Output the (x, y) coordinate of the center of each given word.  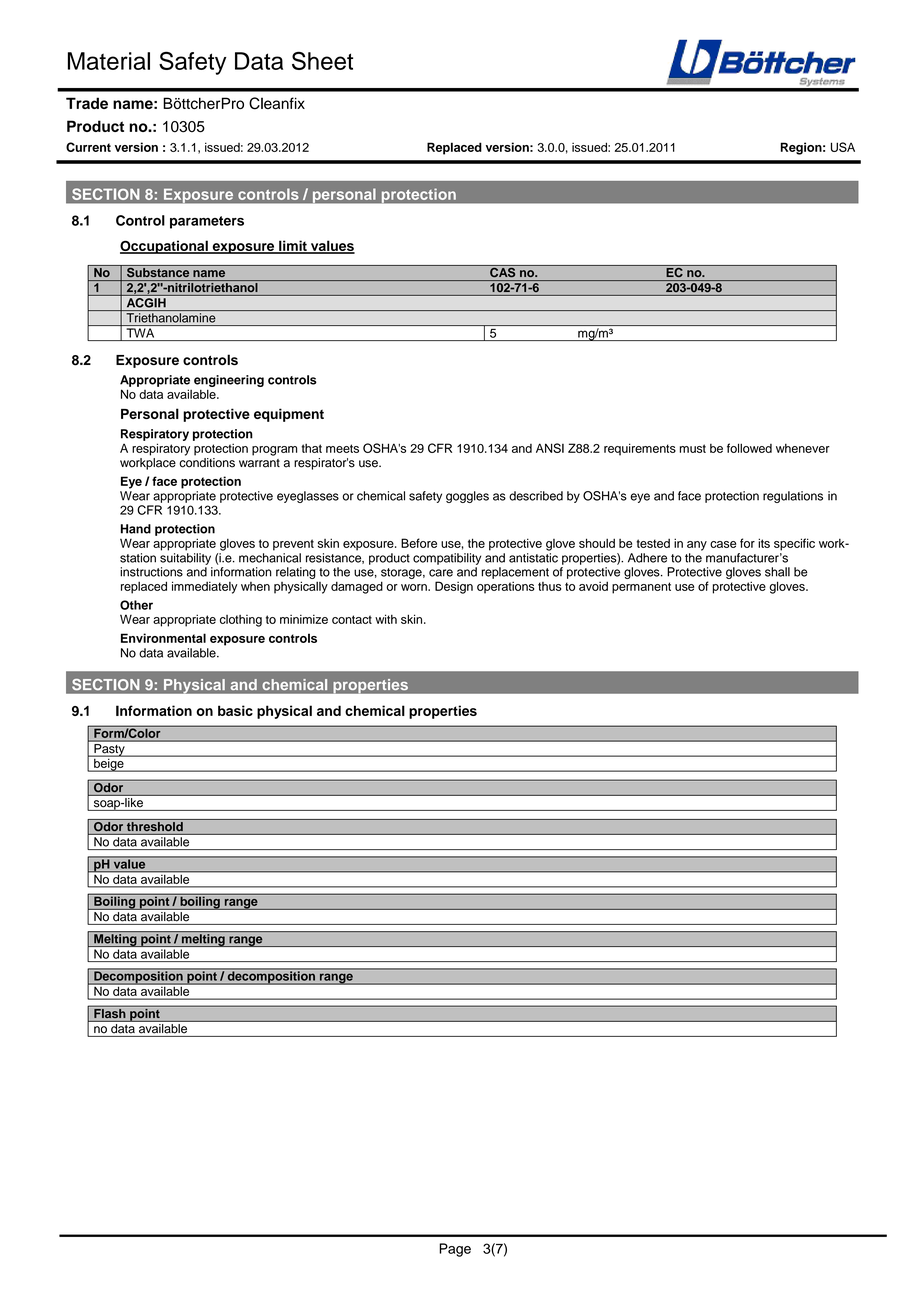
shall (777, 572)
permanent (641, 588)
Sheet (322, 60)
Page (455, 1250)
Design (454, 587)
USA (843, 147)
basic (235, 710)
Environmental (163, 638)
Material (109, 61)
